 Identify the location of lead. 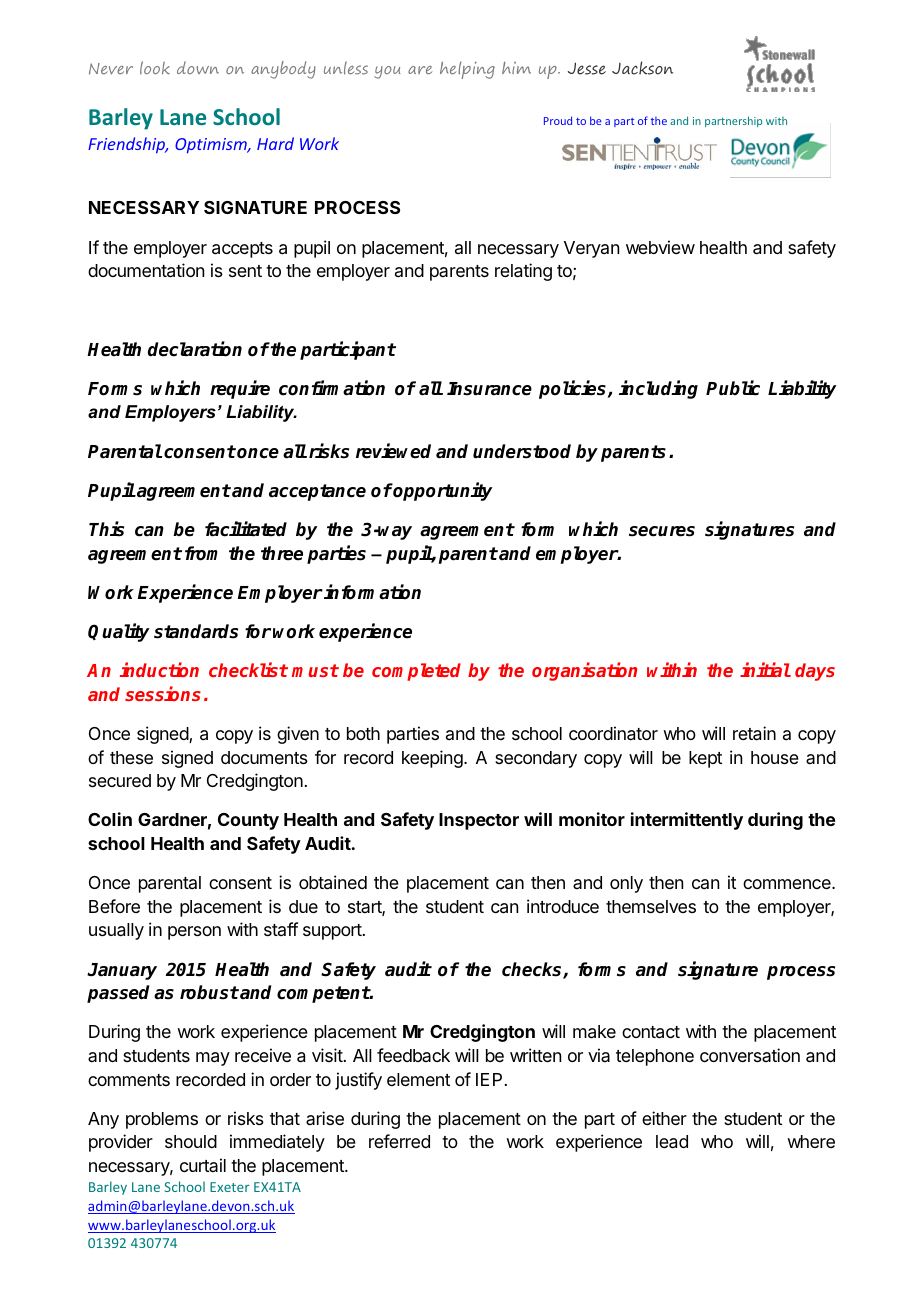
(672, 1142).
